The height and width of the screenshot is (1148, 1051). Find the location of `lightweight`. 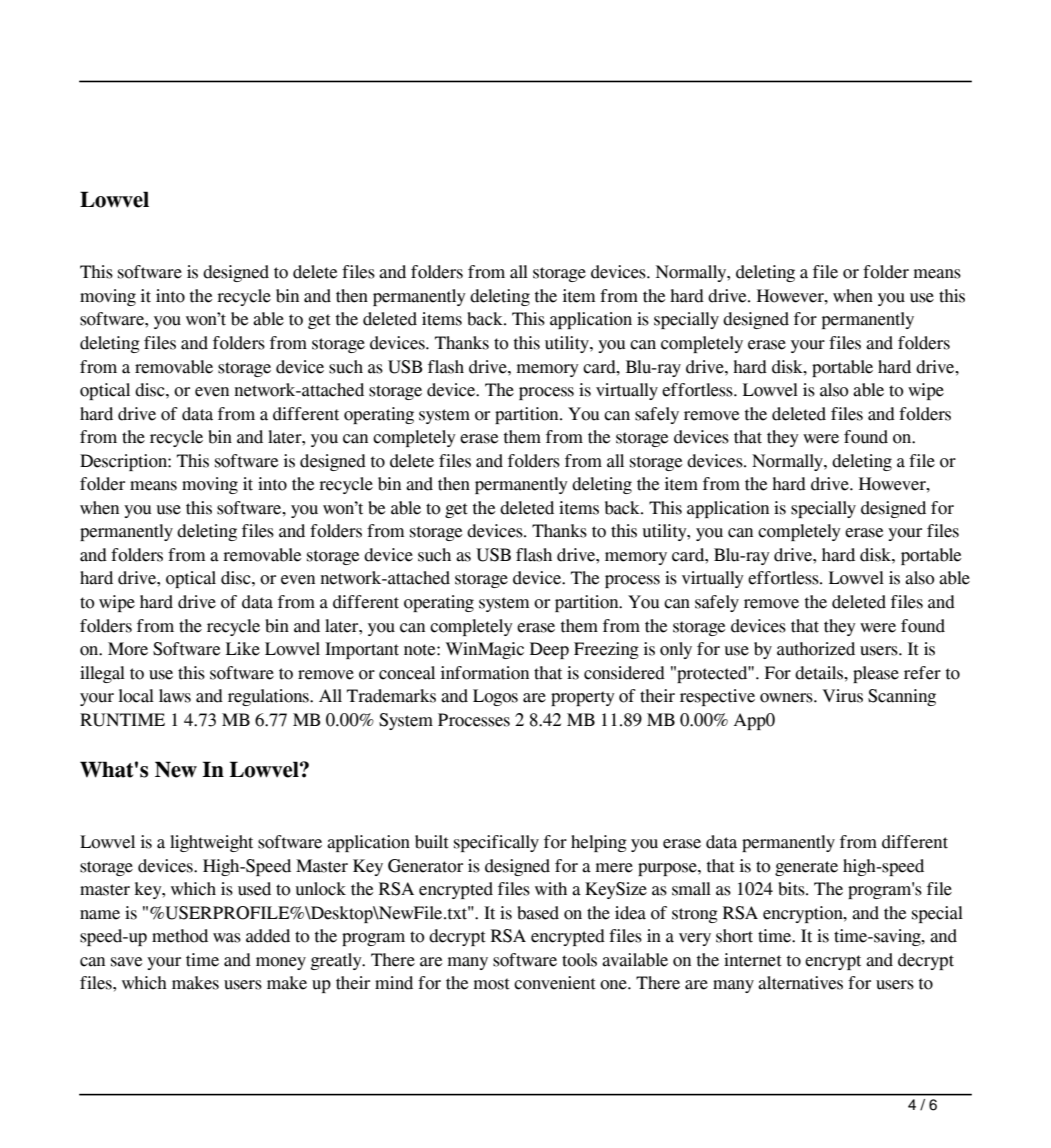

lightweight is located at coordinates (211, 843).
